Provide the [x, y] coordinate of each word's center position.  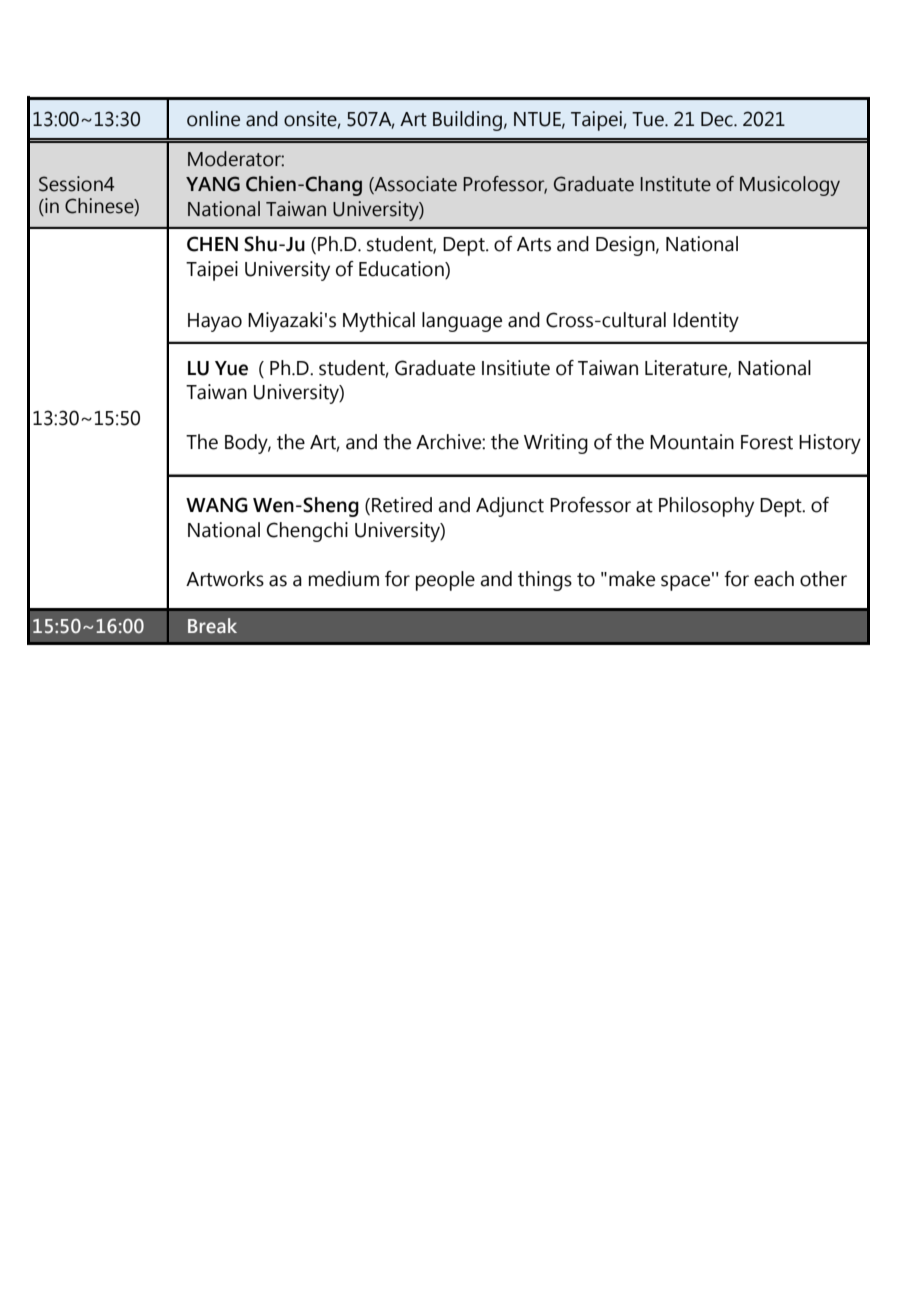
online [213, 119]
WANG [217, 505]
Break [212, 626]
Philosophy [706, 507]
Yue [231, 368]
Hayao [215, 322]
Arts [534, 244]
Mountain [692, 442]
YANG [213, 184]
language [462, 322]
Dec [718, 119]
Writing [556, 444]
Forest [767, 442]
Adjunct [510, 507]
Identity [706, 322]
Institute [675, 184]
